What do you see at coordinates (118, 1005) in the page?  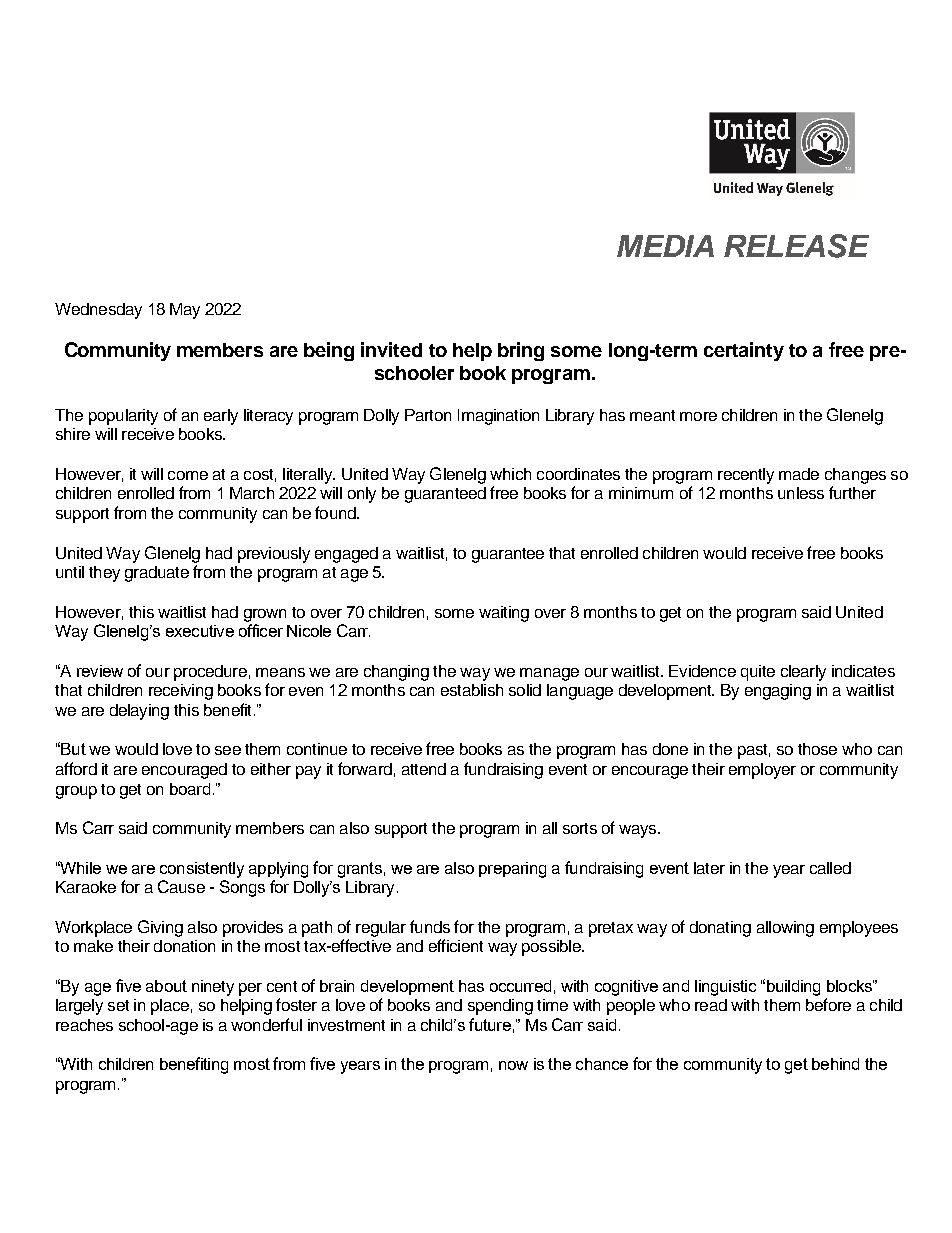 I see `set` at bounding box center [118, 1005].
